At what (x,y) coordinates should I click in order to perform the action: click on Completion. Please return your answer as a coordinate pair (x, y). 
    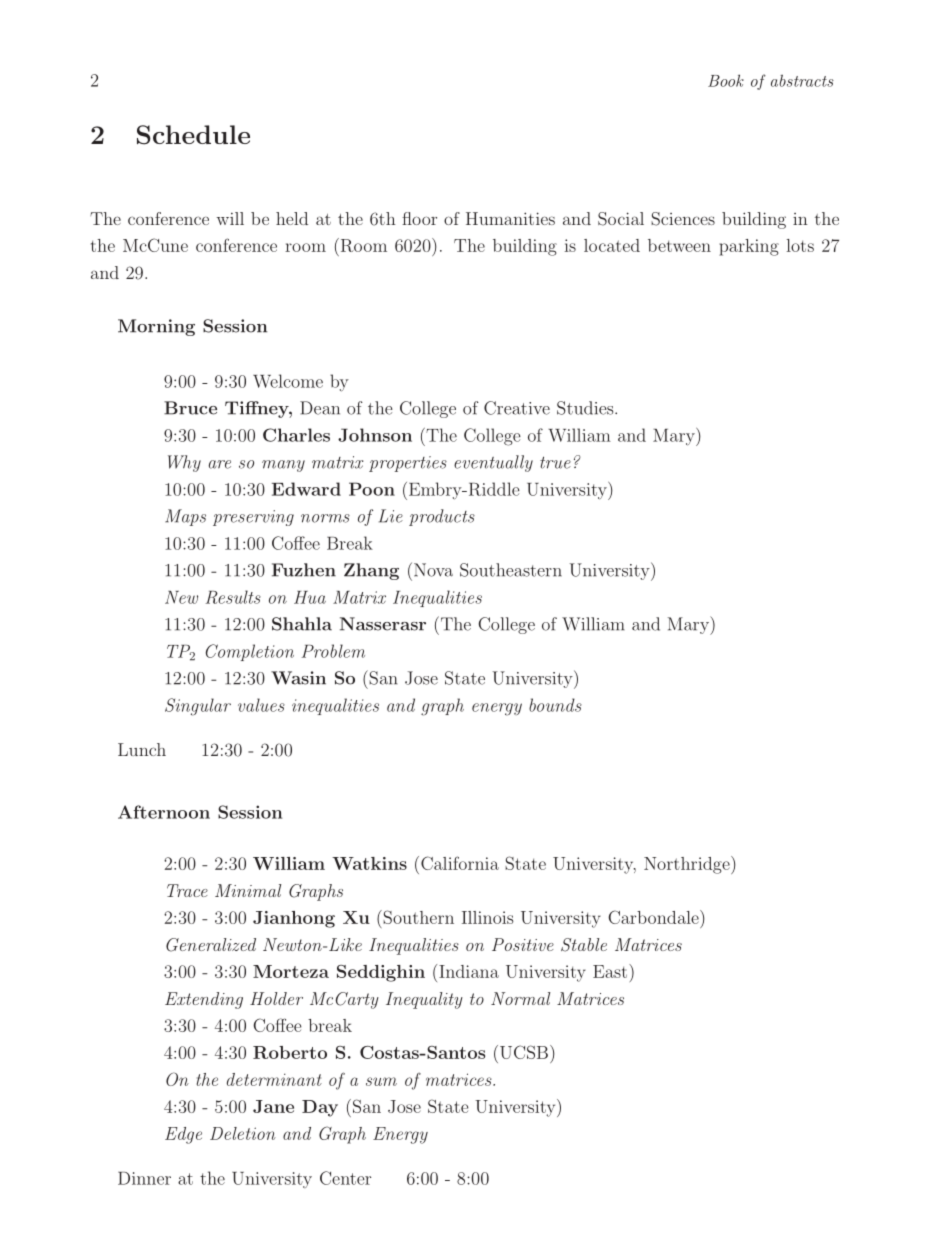
    Looking at the image, I should click on (250, 652).
